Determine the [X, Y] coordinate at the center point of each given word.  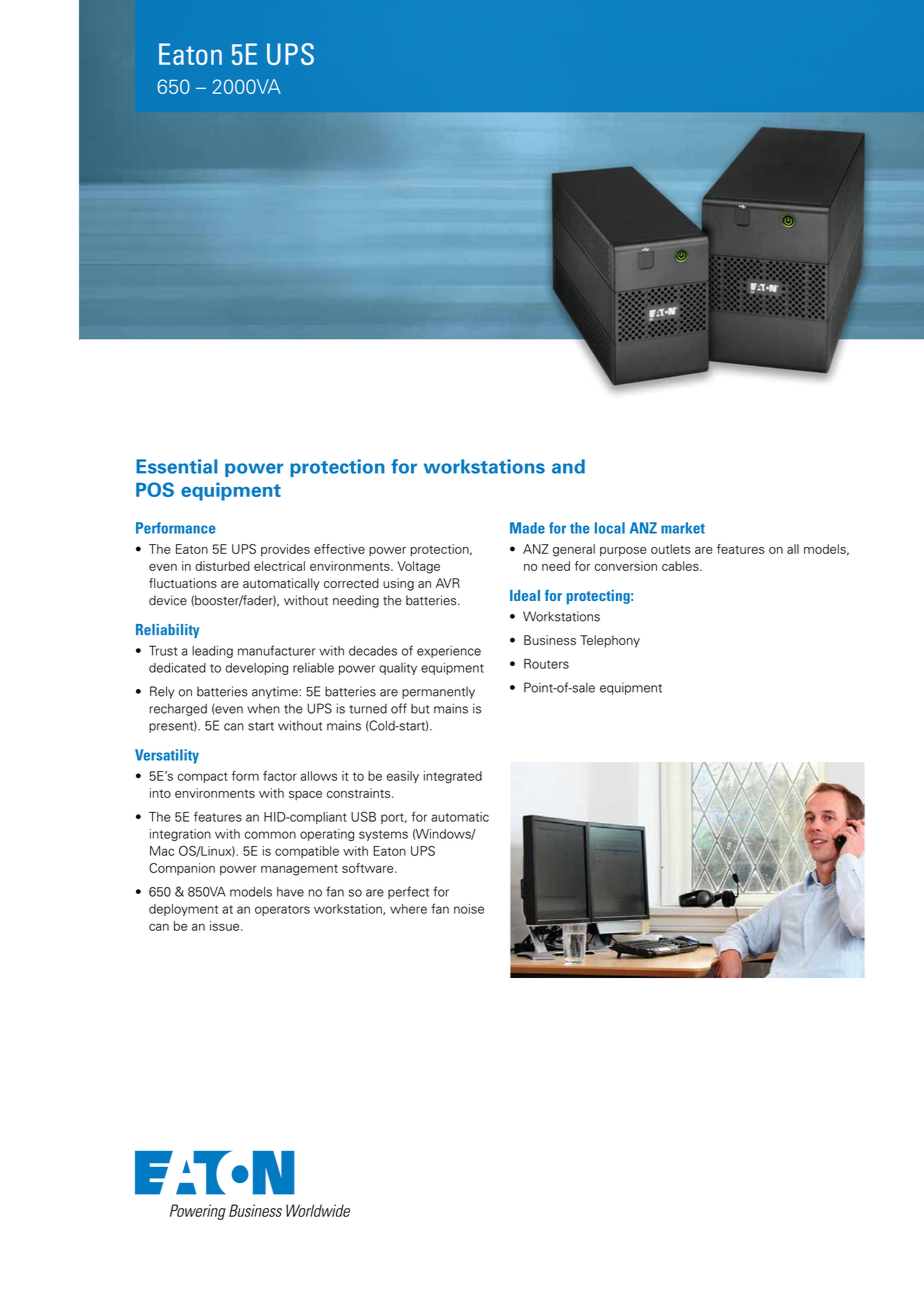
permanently [438, 692]
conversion [625, 566]
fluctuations [183, 583]
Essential [177, 466]
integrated [453, 777]
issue [226, 926]
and [568, 466]
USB [363, 816]
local [610, 528]
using [398, 584]
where [408, 909]
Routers [546, 664]
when [263, 708]
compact [202, 777]
